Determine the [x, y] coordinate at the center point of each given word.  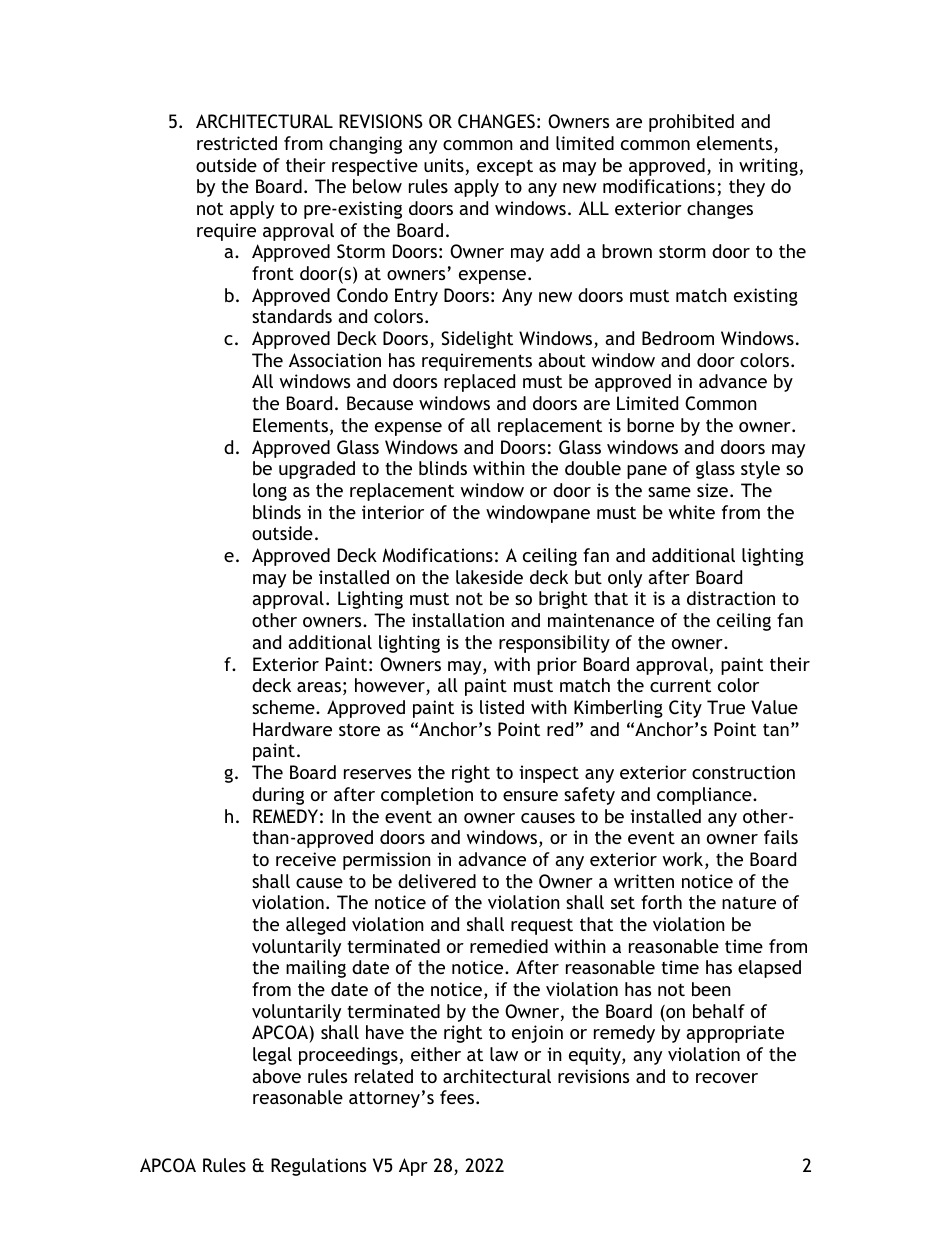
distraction [731, 598]
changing [365, 145]
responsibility [554, 644]
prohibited [691, 123]
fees [458, 1097]
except [505, 167]
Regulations [318, 1167]
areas [319, 687]
